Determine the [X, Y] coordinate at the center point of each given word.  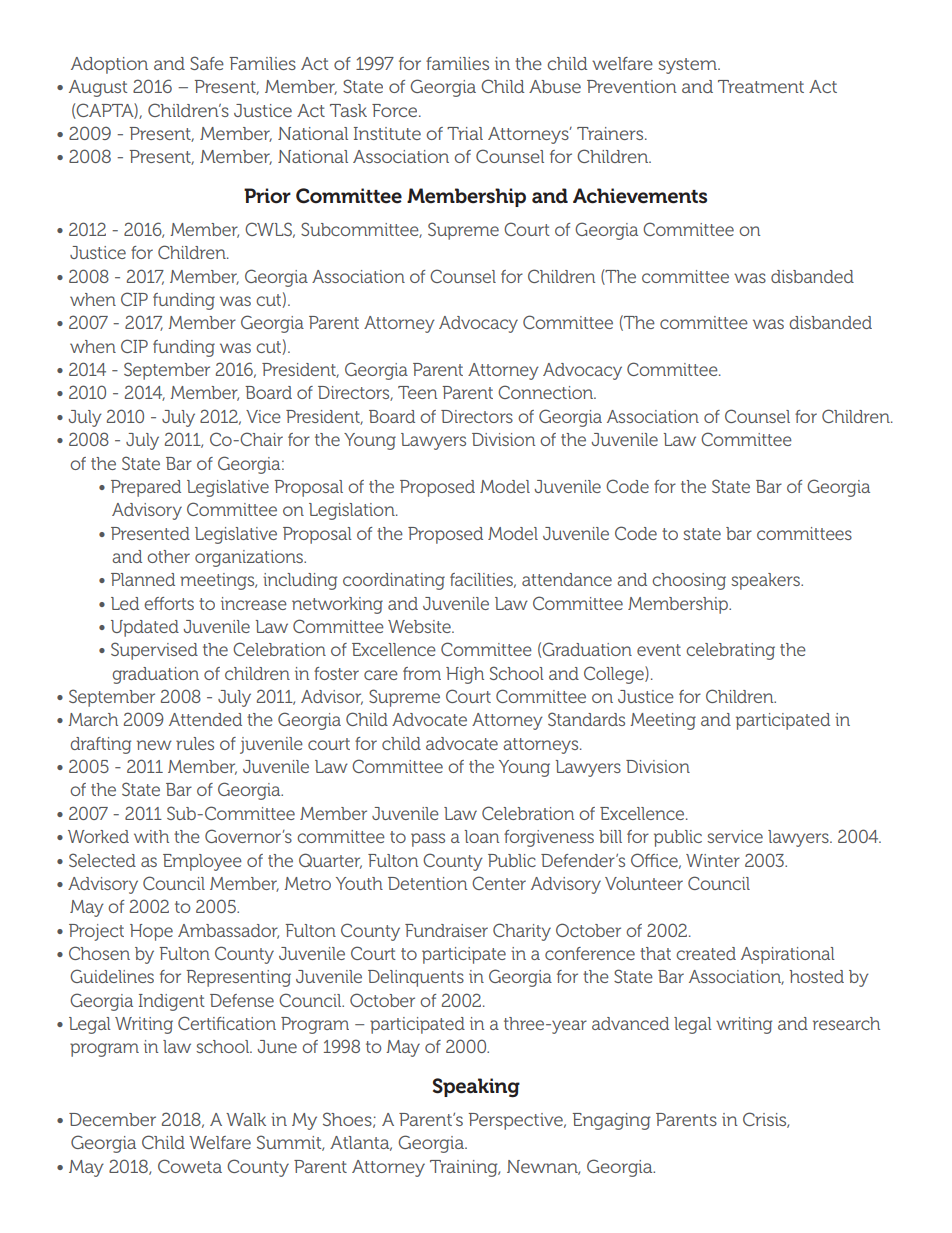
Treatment [761, 86]
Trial [465, 133]
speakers [766, 581]
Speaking [476, 1088]
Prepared [146, 488]
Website [420, 626]
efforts [169, 603]
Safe [207, 63]
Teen [417, 392]
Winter [713, 860]
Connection [547, 392]
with [151, 836]
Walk [246, 1119]
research [846, 1023]
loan [481, 836]
